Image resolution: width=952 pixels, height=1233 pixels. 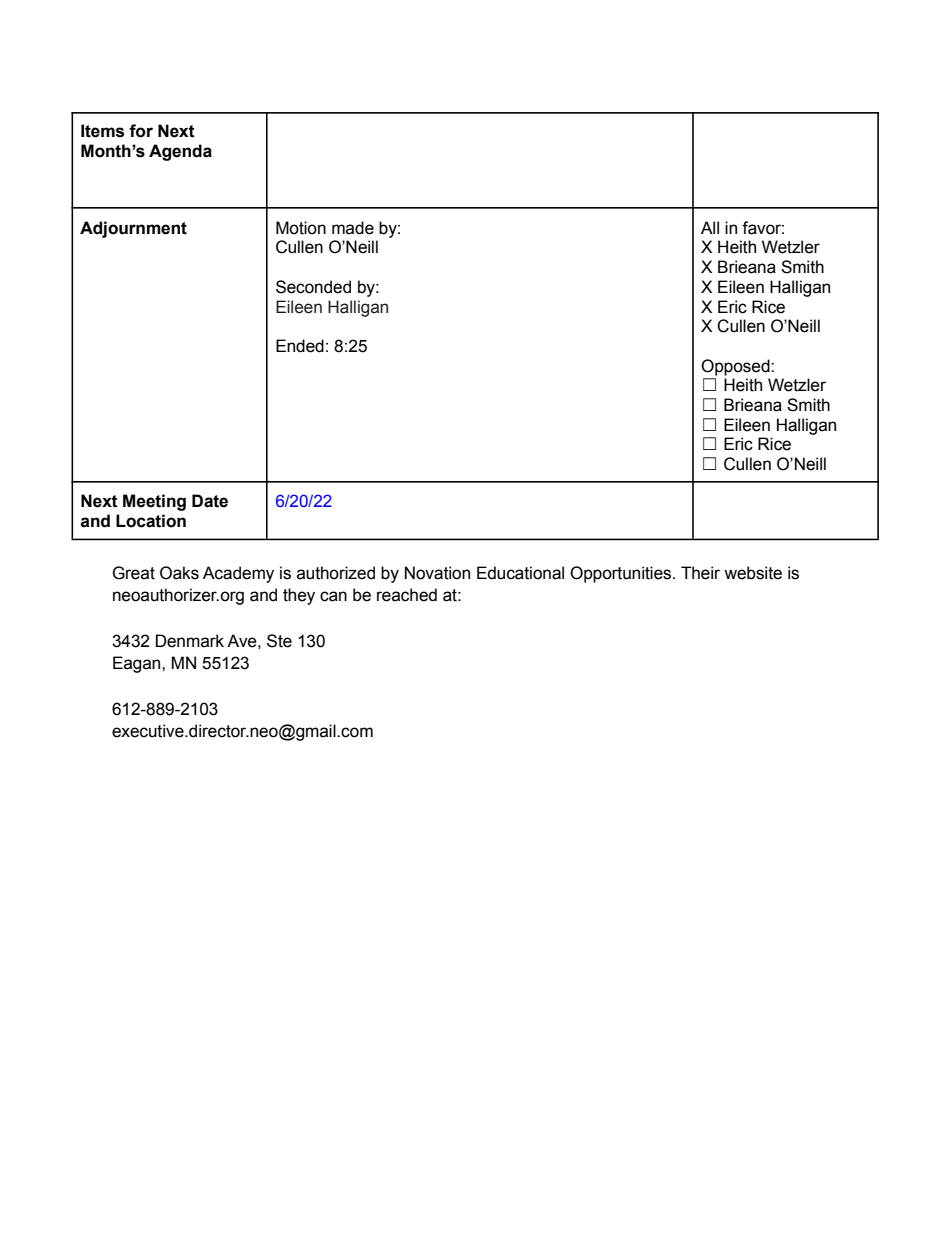 I want to click on authorized, so click(x=336, y=573).
